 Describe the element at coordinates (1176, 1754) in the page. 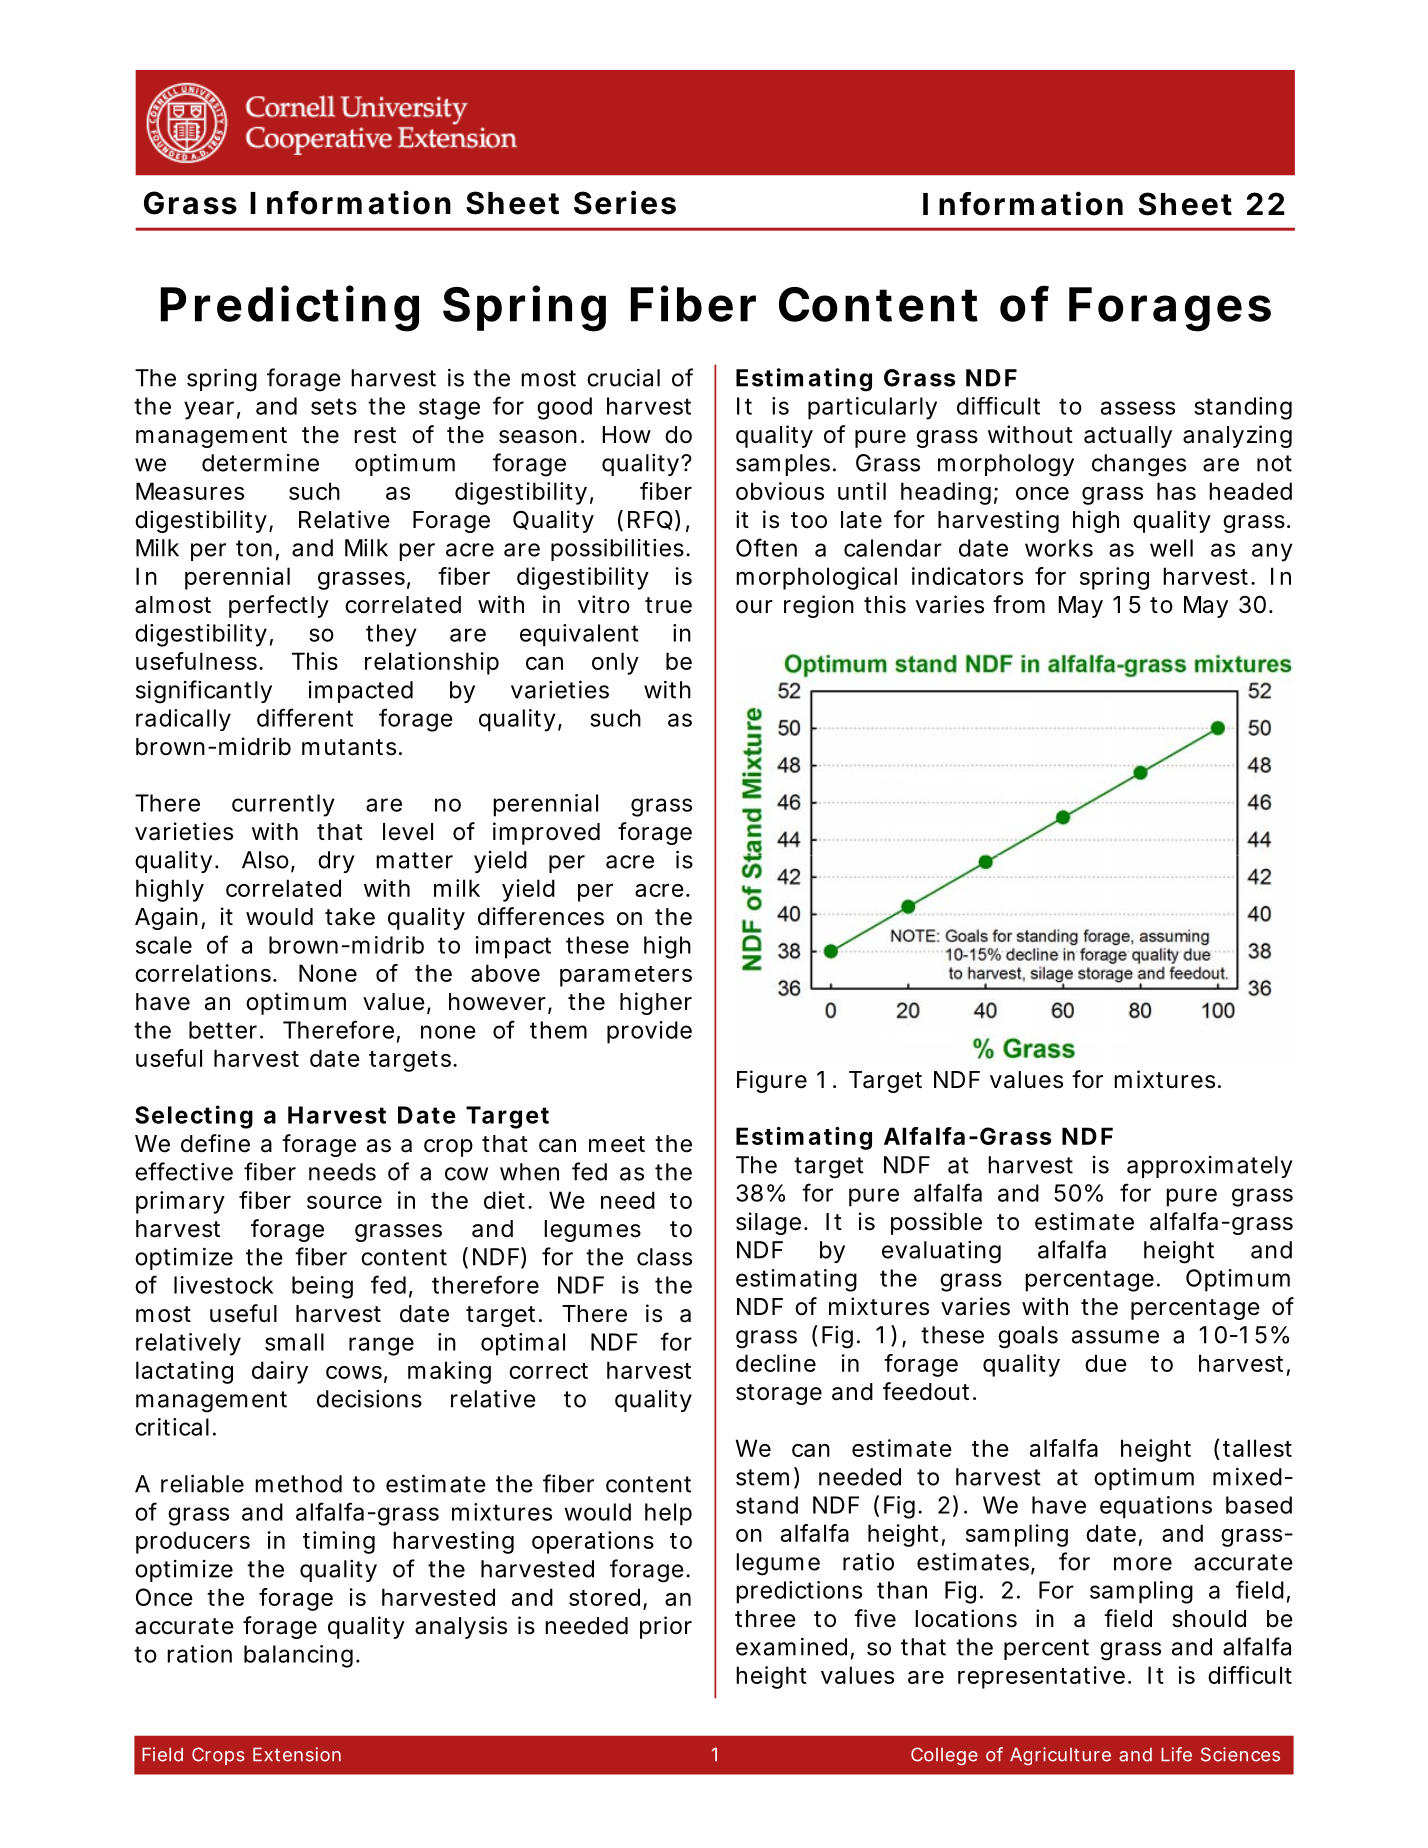

I see `Life` at that location.
